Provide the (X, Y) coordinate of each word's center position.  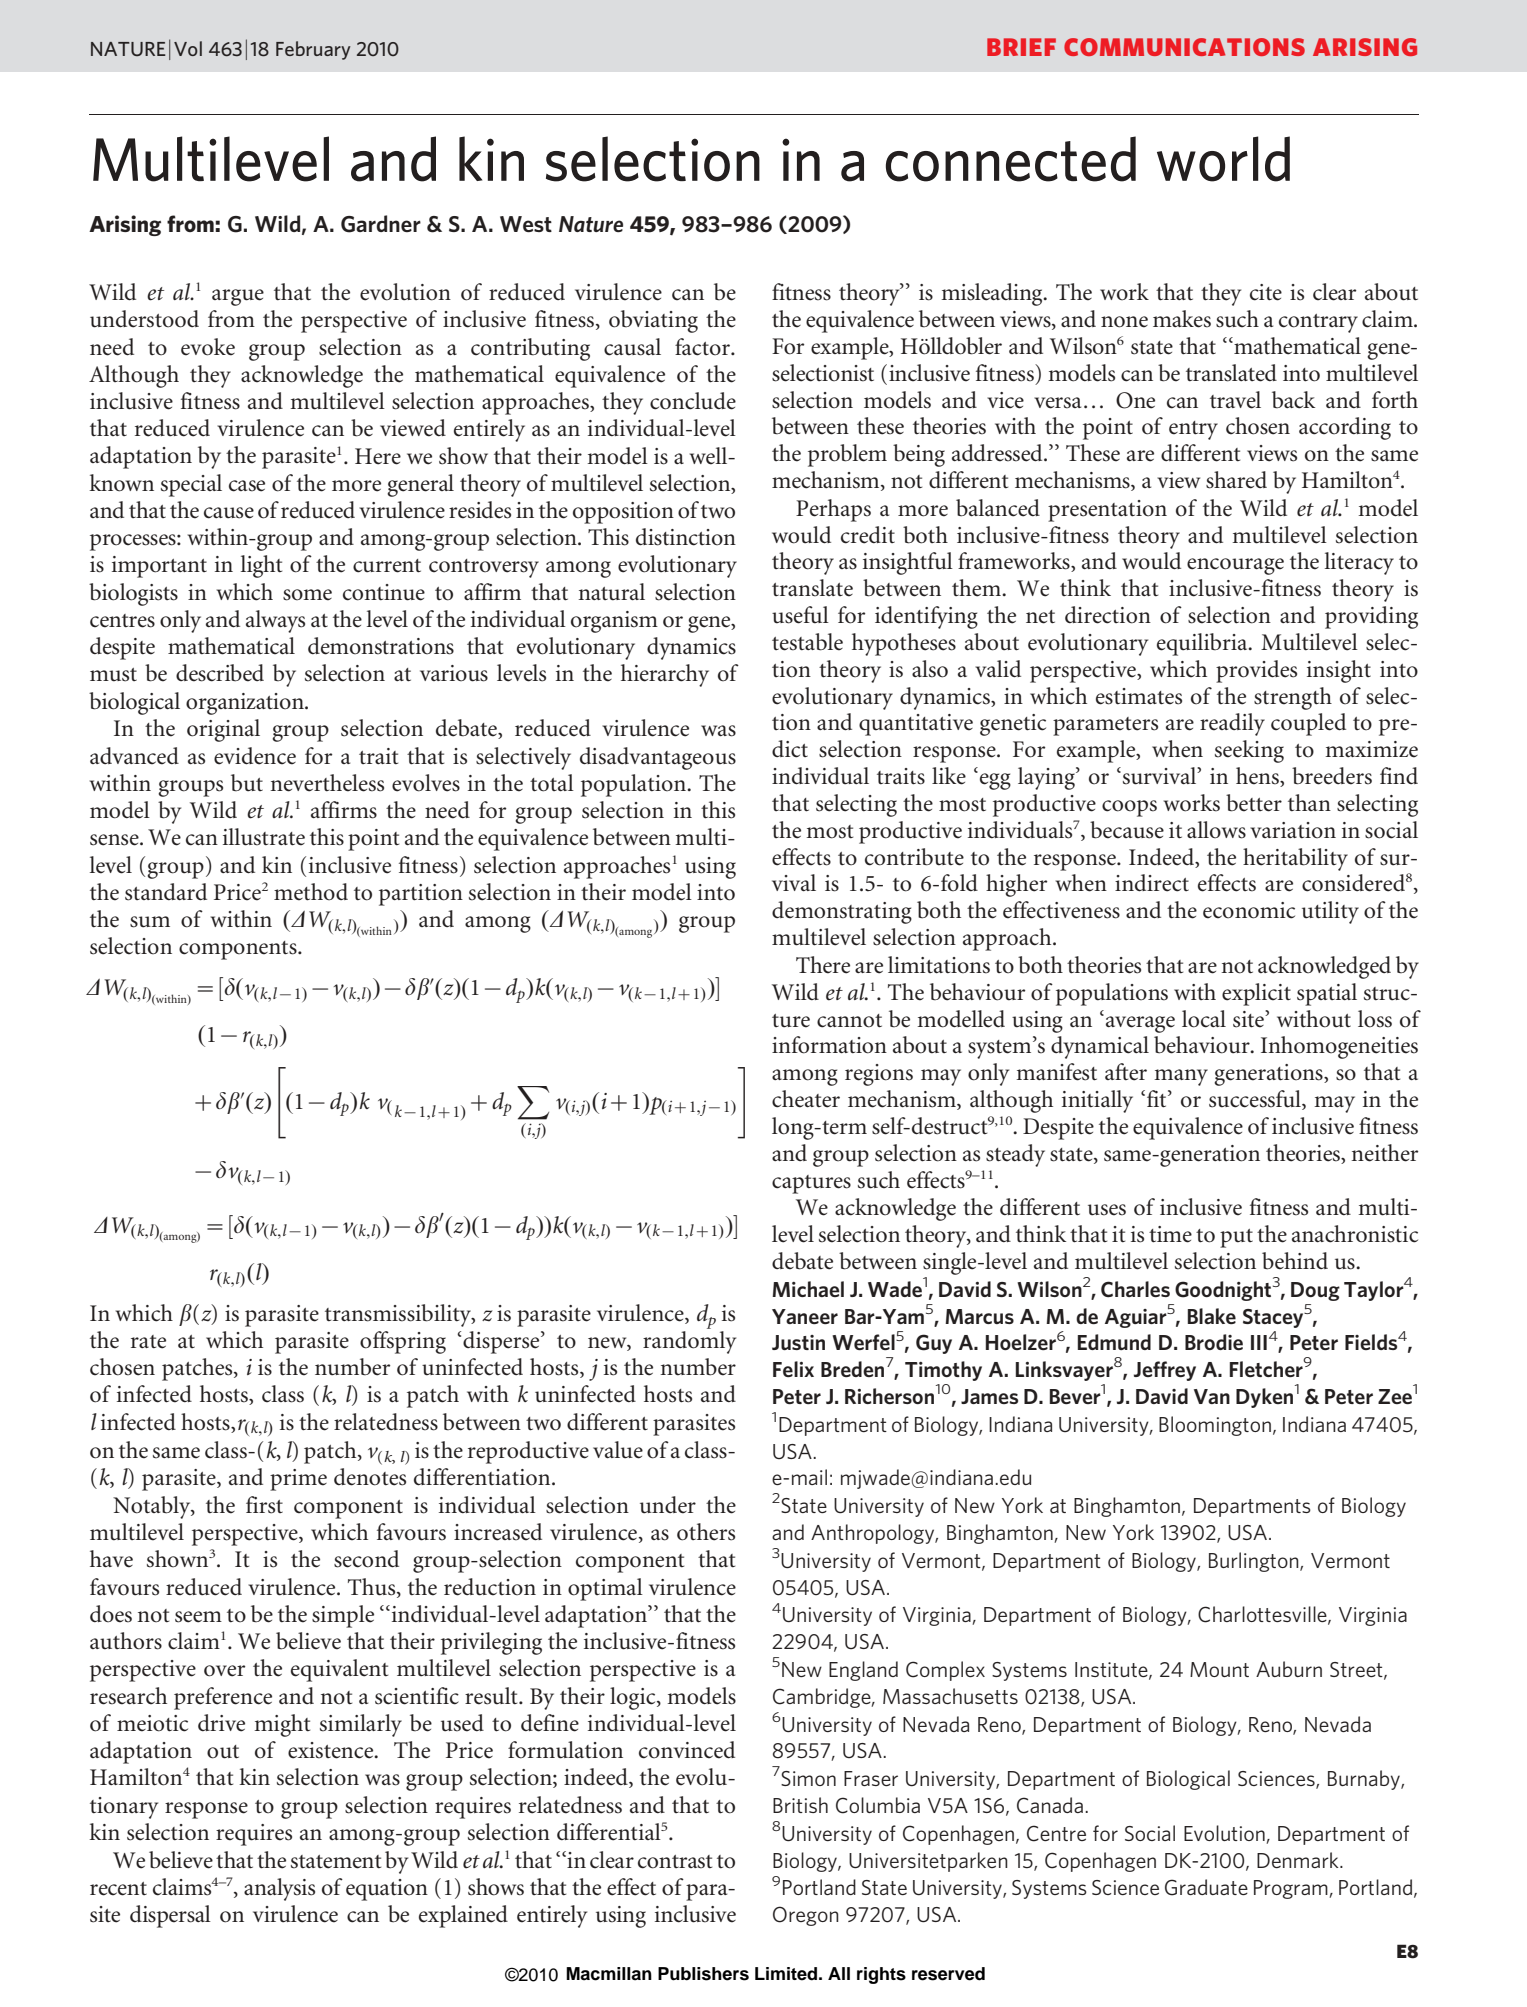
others (706, 1532)
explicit (1256, 994)
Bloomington (1215, 1426)
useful (800, 615)
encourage (1235, 566)
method (311, 892)
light (261, 566)
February (313, 50)
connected (1011, 159)
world (1223, 159)
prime (298, 1480)
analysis (279, 1889)
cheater (806, 1099)
